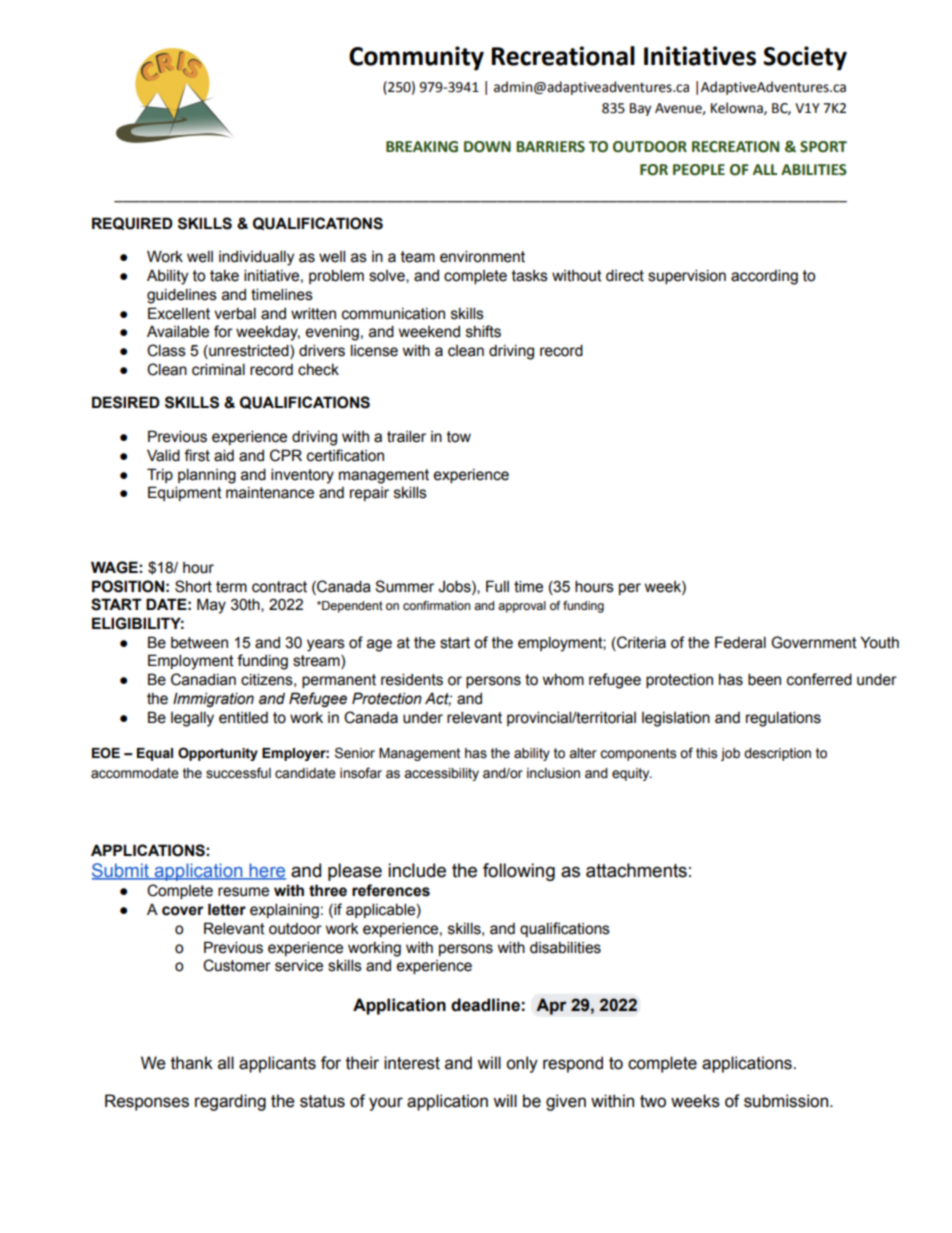 This screenshot has height=1233, width=952. What do you see at coordinates (497, 586) in the screenshot?
I see `Full` at bounding box center [497, 586].
